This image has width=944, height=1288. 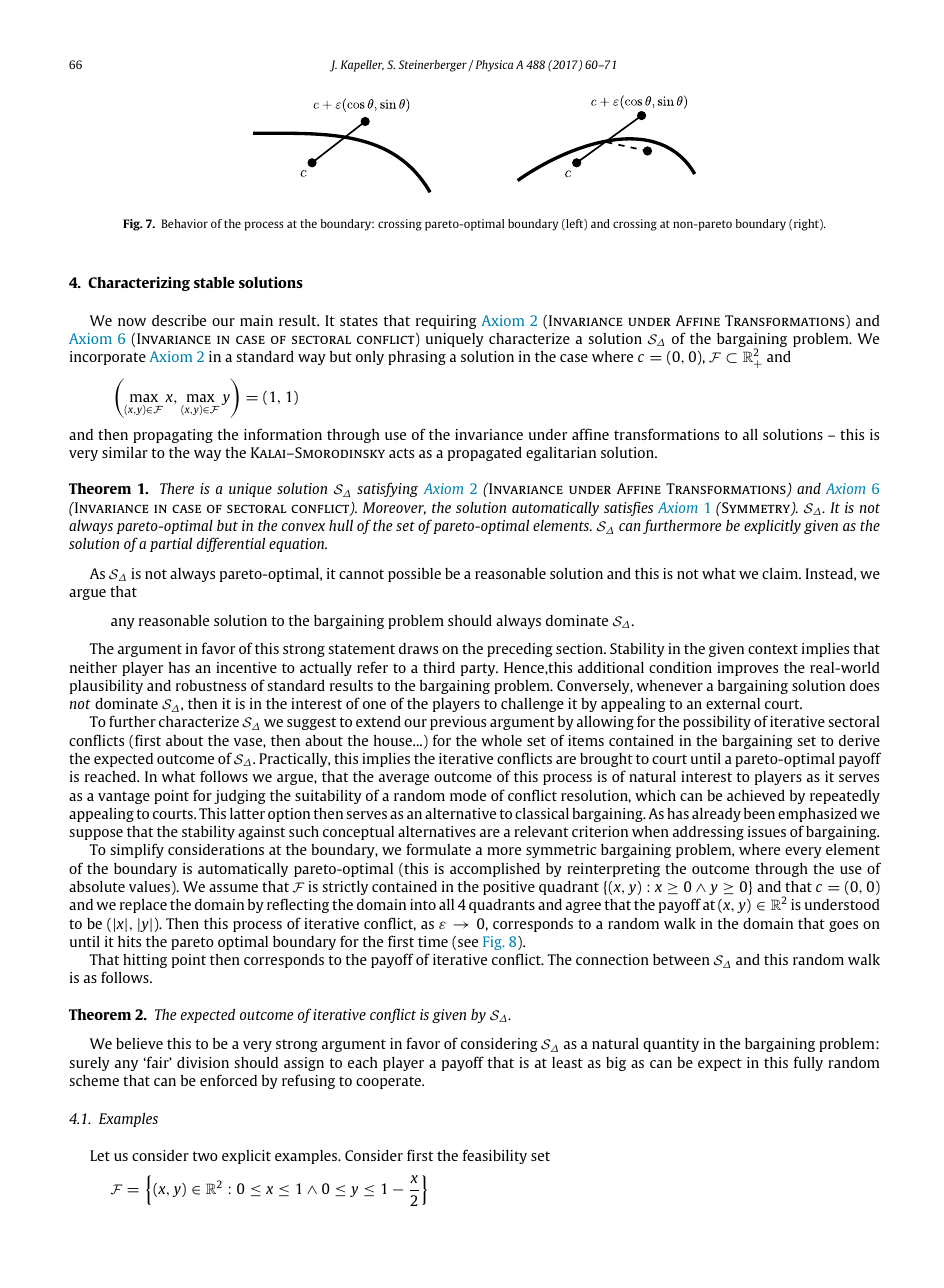 I want to click on simplify, so click(x=137, y=850).
